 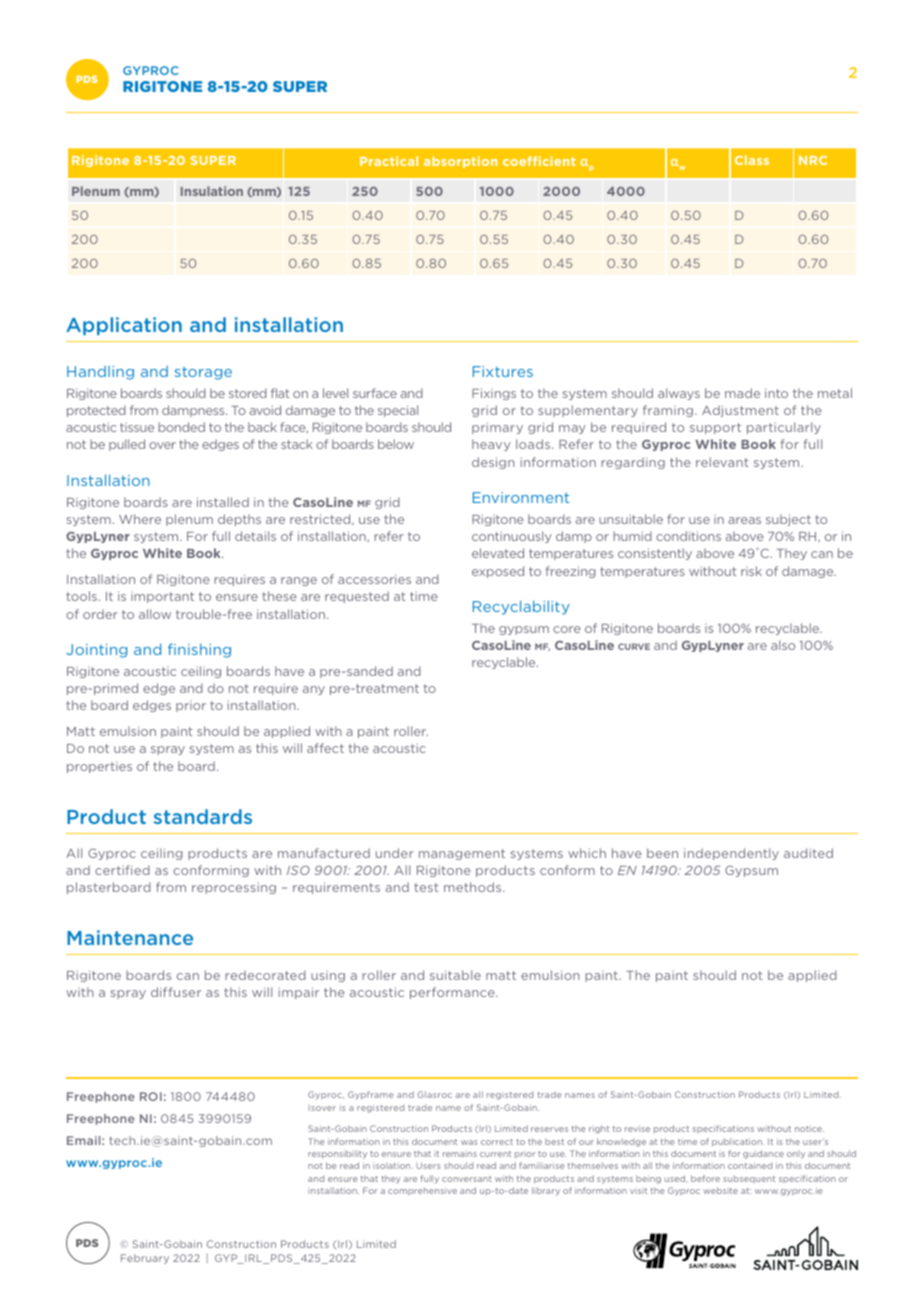 I want to click on Class, so click(x=752, y=160).
